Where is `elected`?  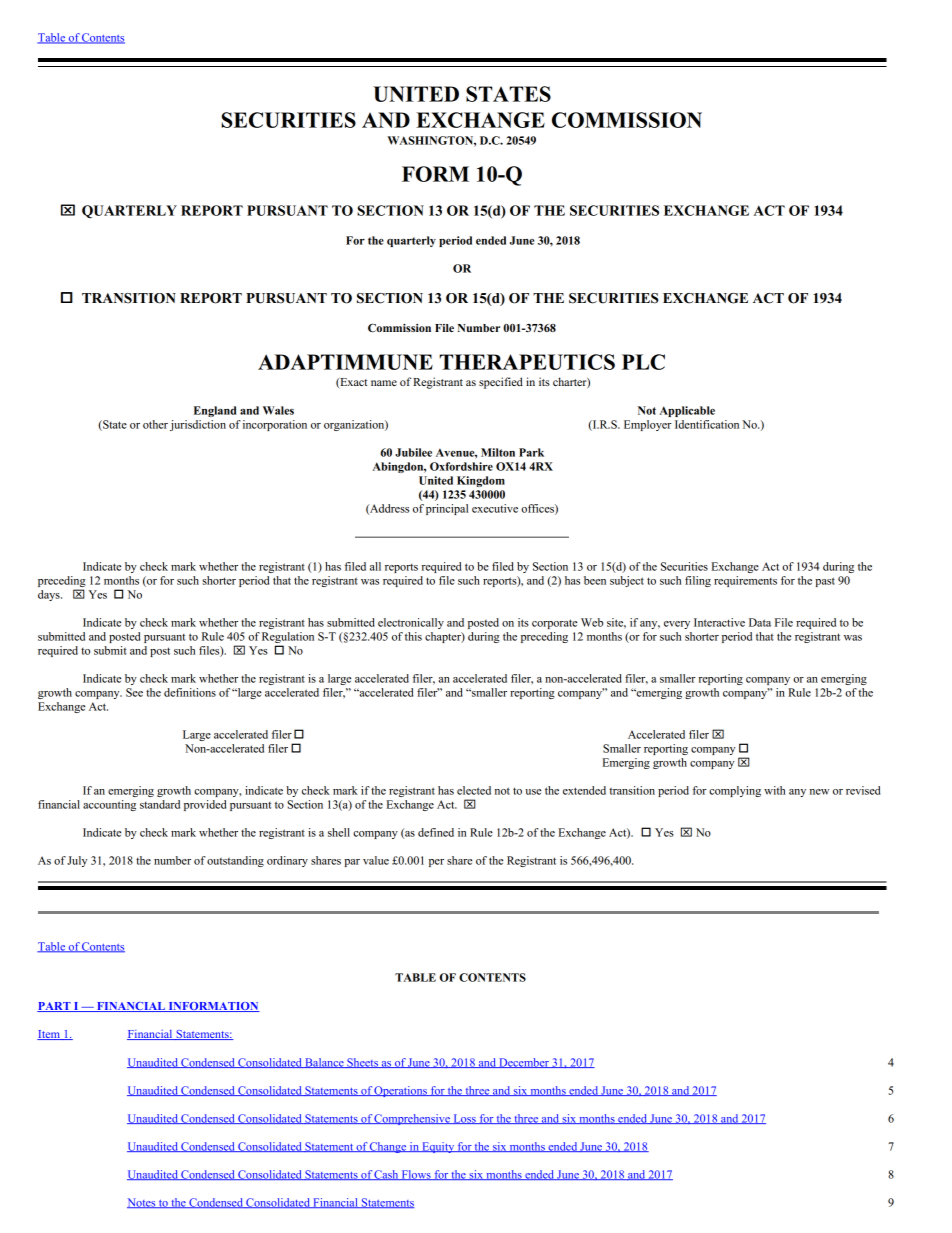
elected is located at coordinates (474, 790).
